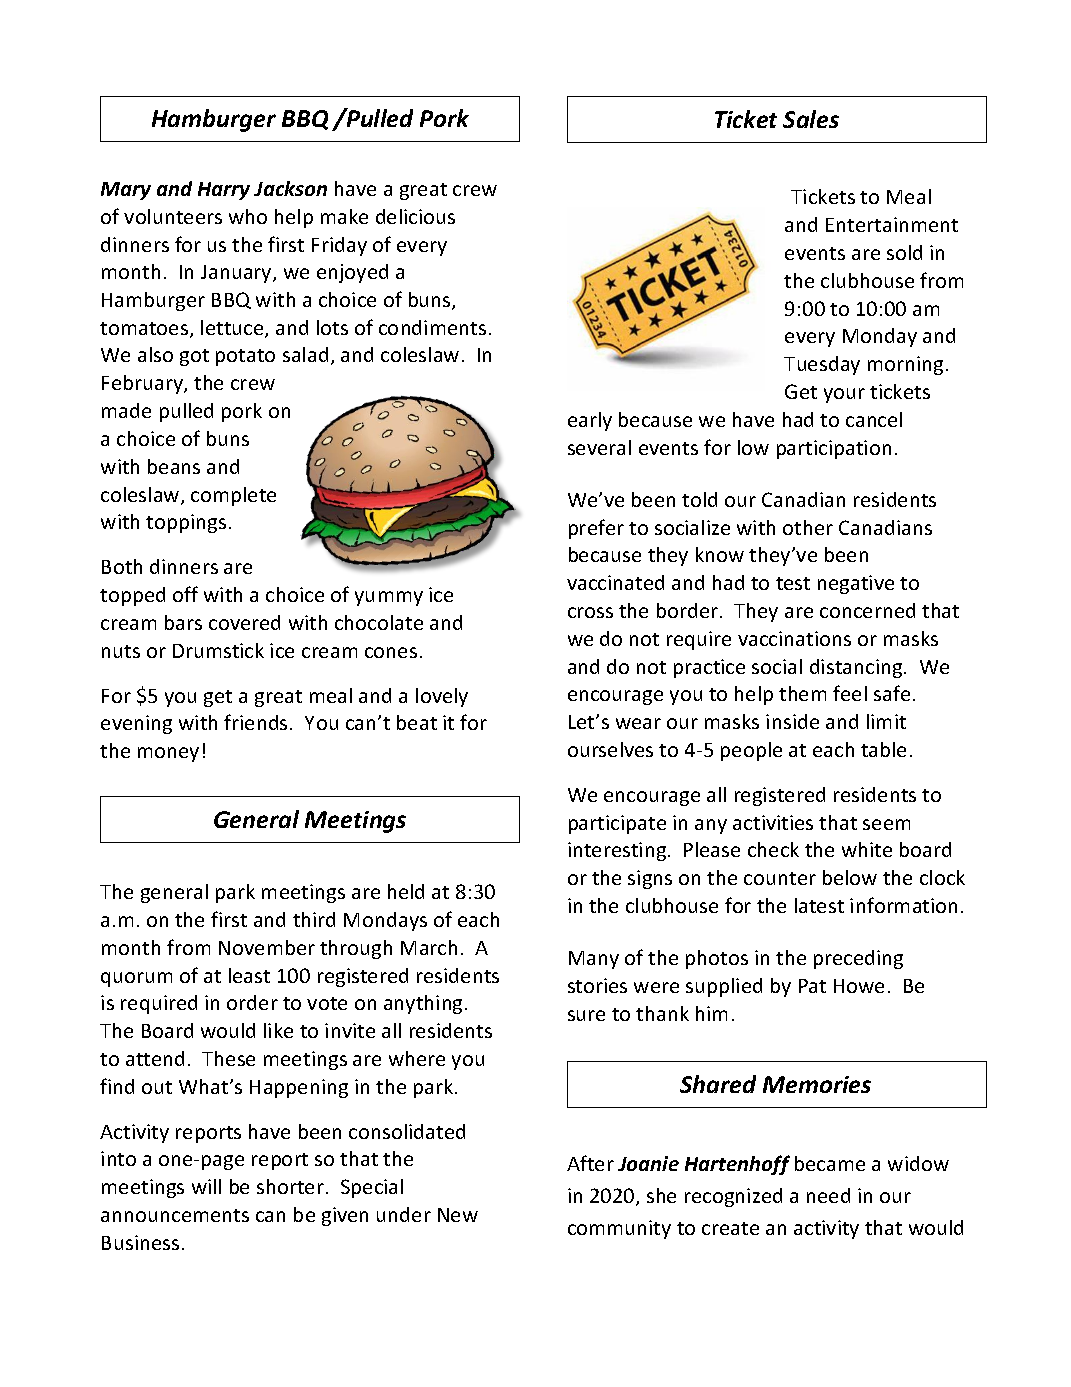  Describe the element at coordinates (206, 1186) in the screenshot. I see `will` at that location.
